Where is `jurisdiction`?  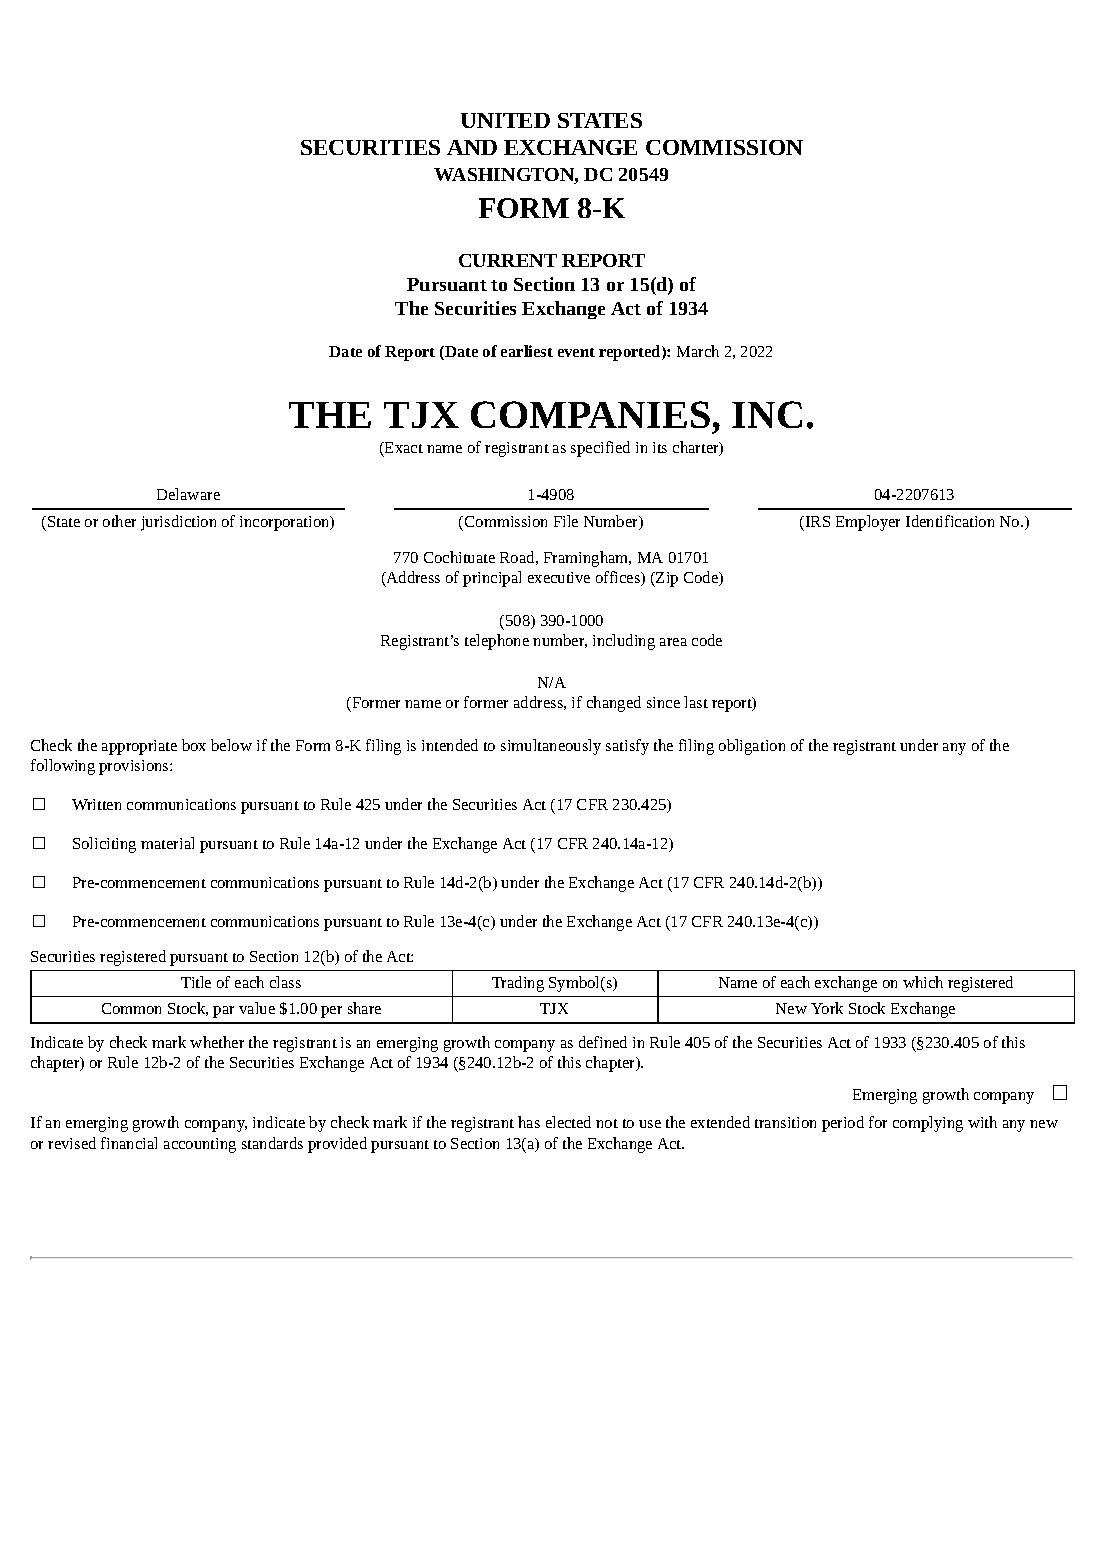
jurisdiction is located at coordinates (178, 523).
